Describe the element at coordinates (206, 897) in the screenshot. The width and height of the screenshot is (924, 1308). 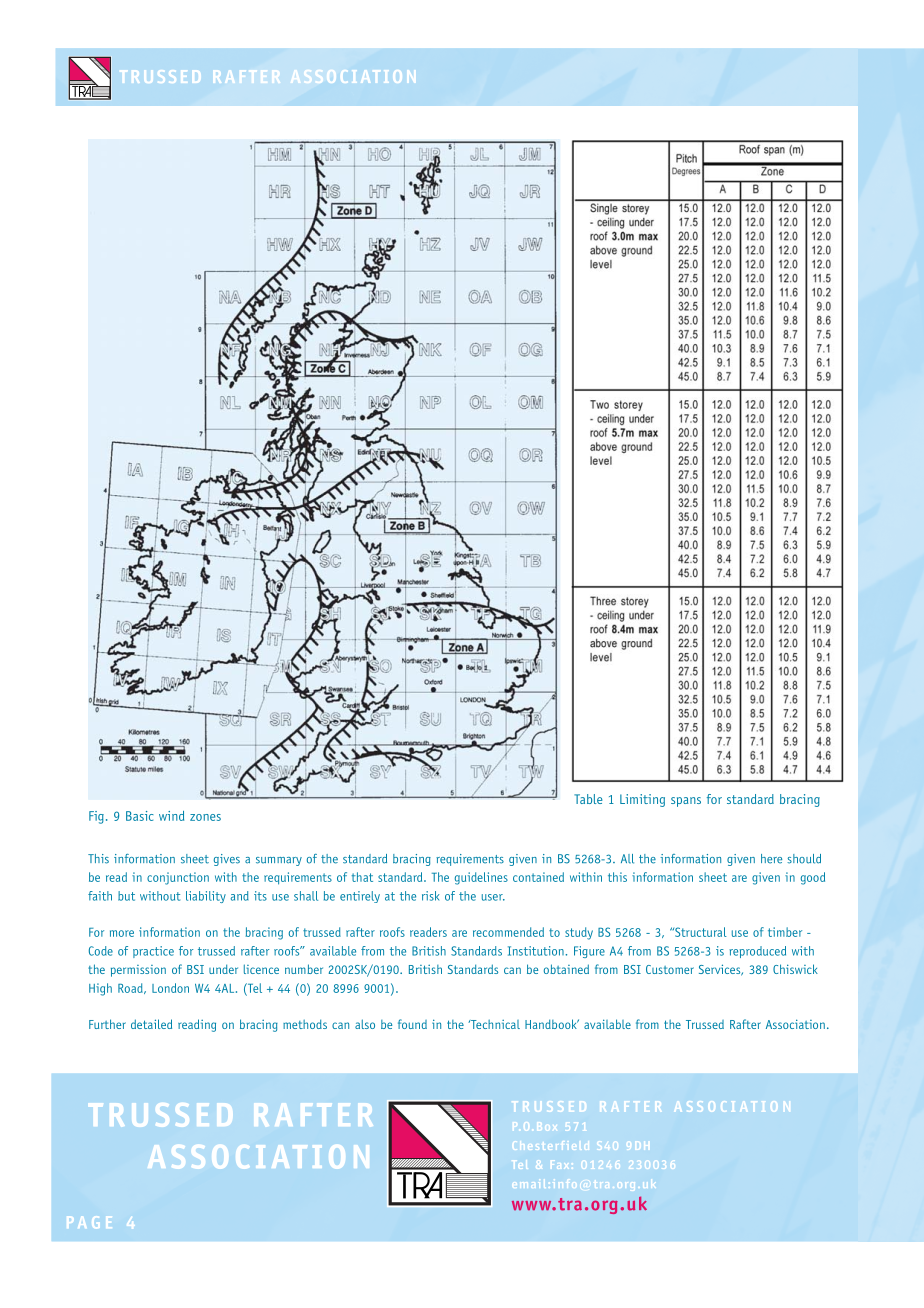
I see `liability` at that location.
